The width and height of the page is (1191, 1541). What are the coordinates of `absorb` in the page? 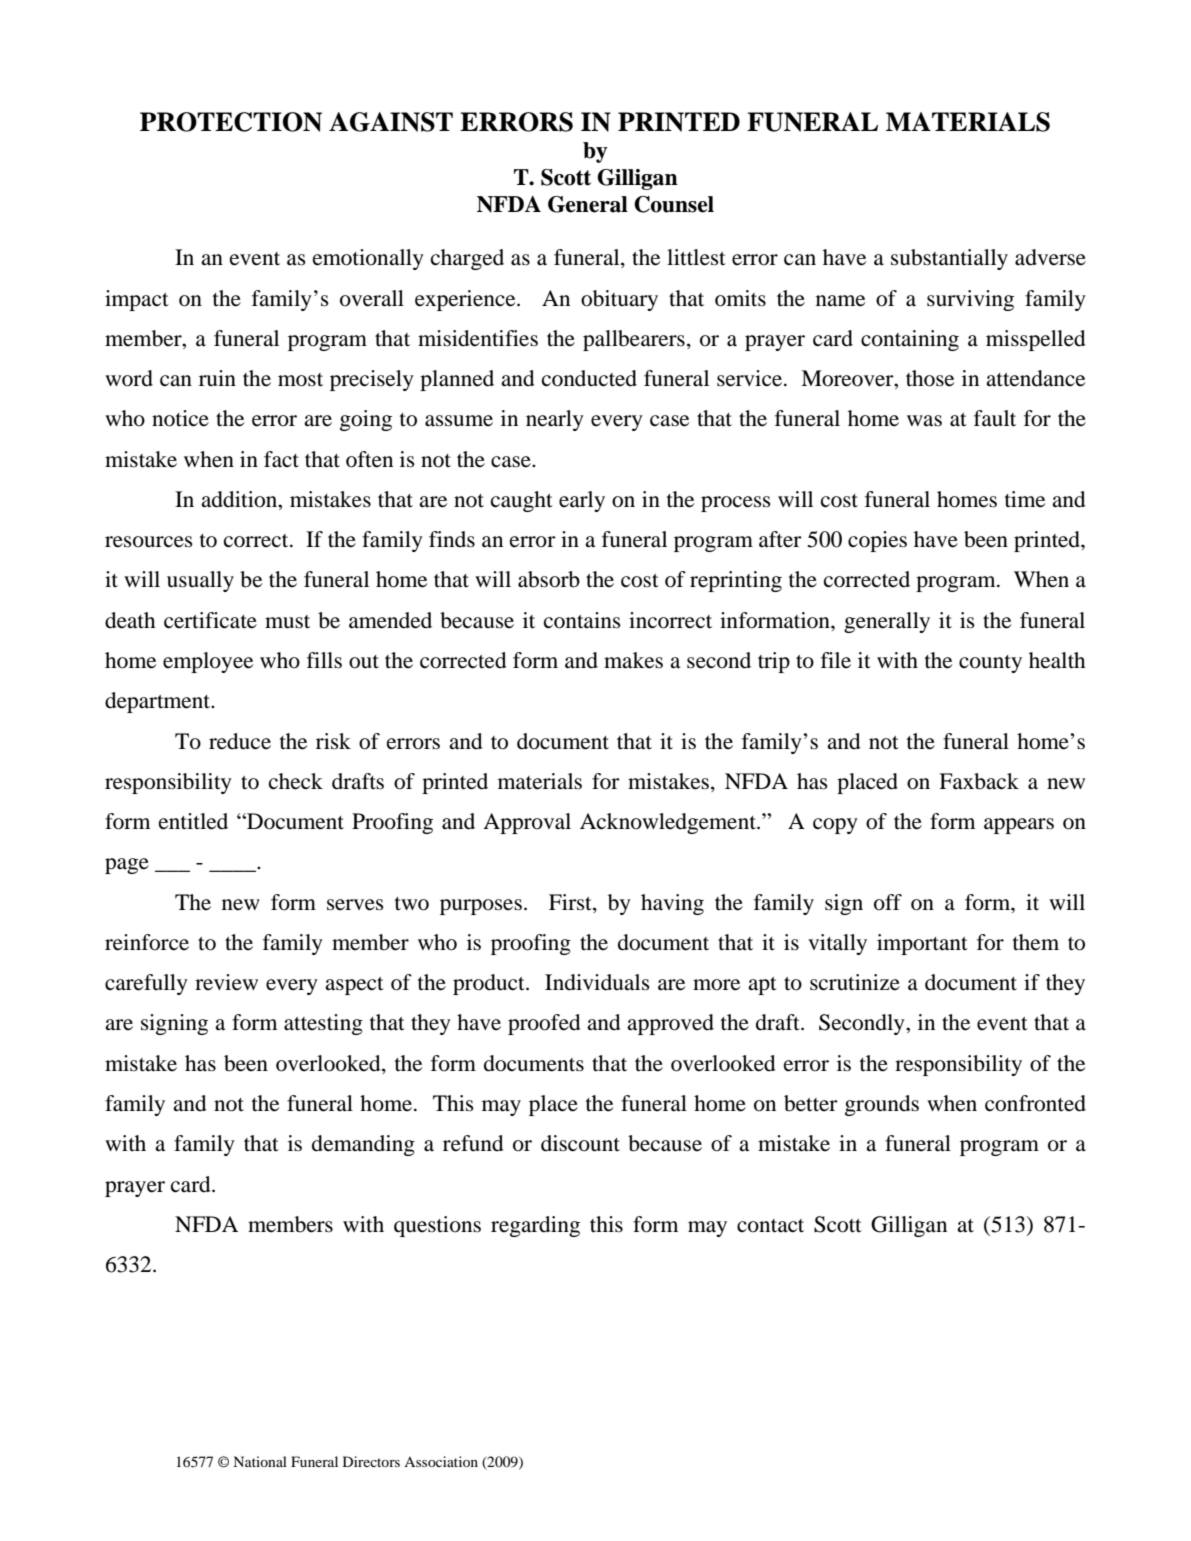 It's located at (549, 579).
